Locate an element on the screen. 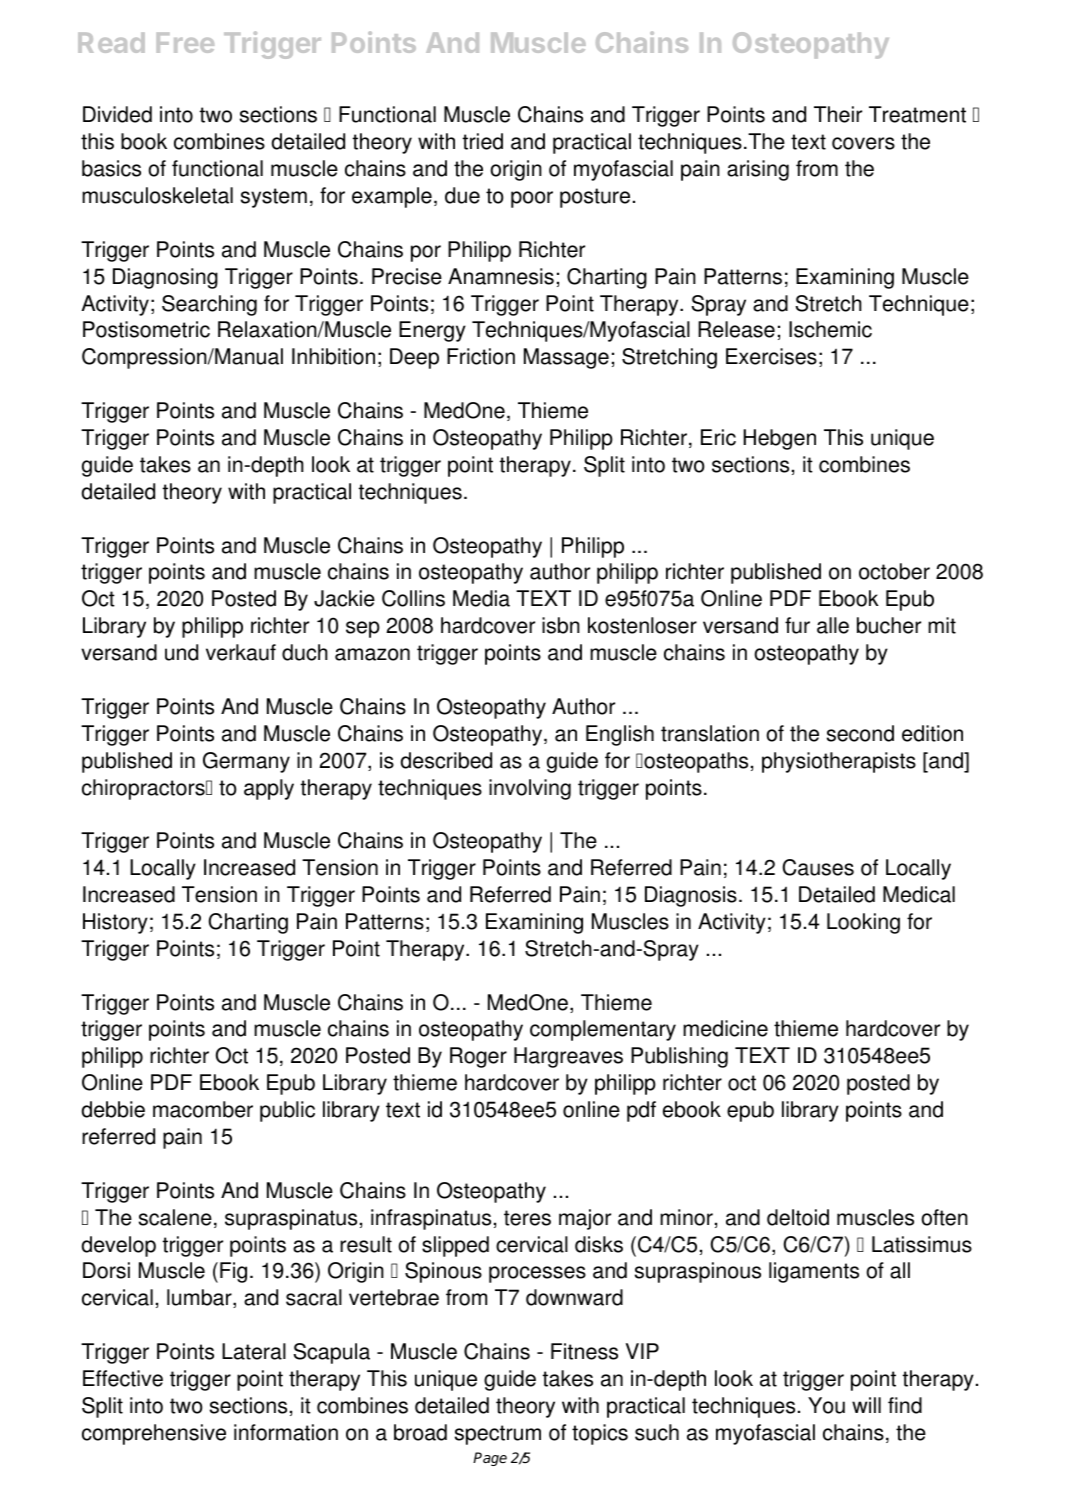 The image size is (1067, 1509). Their is located at coordinates (838, 114).
